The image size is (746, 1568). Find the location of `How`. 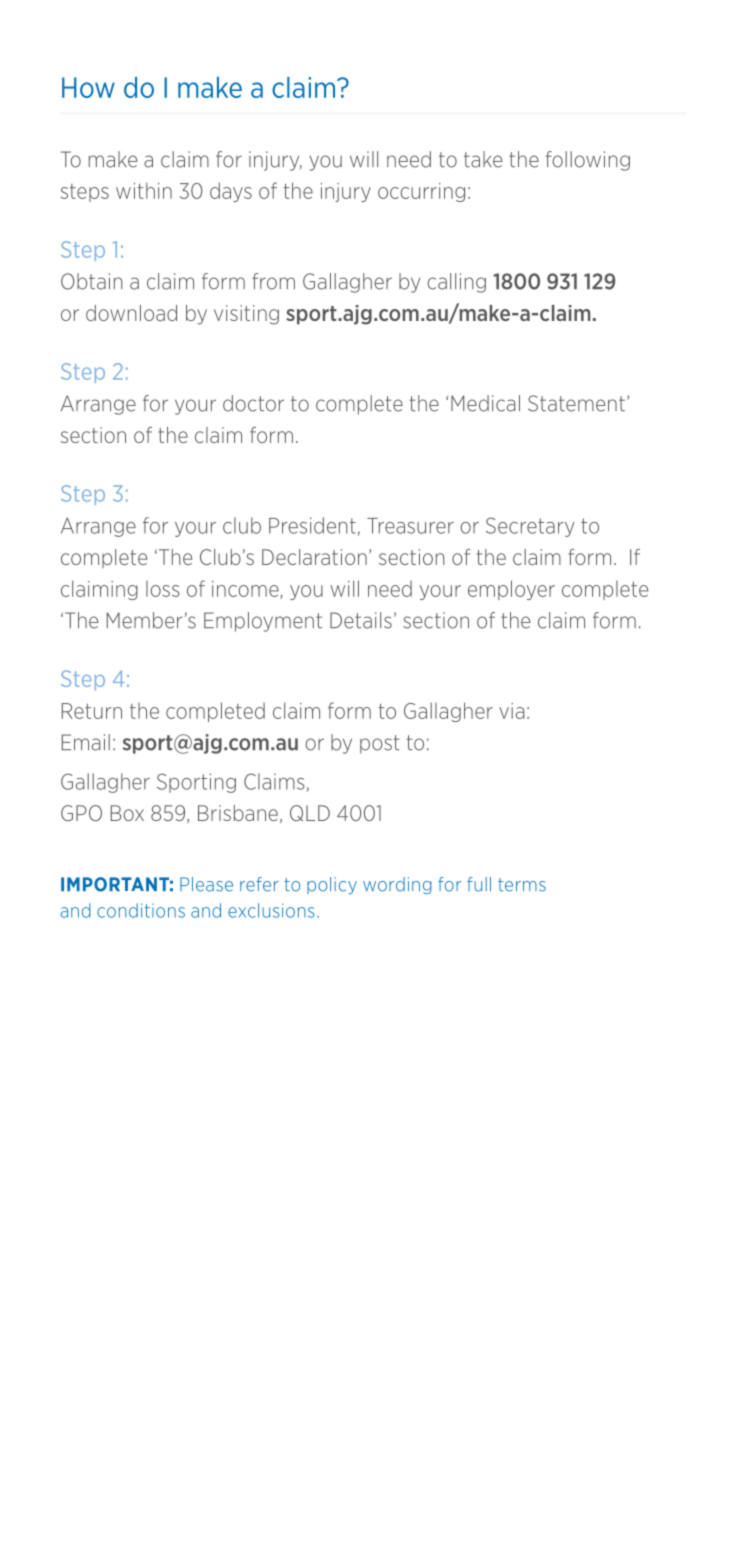

How is located at coordinates (88, 87).
